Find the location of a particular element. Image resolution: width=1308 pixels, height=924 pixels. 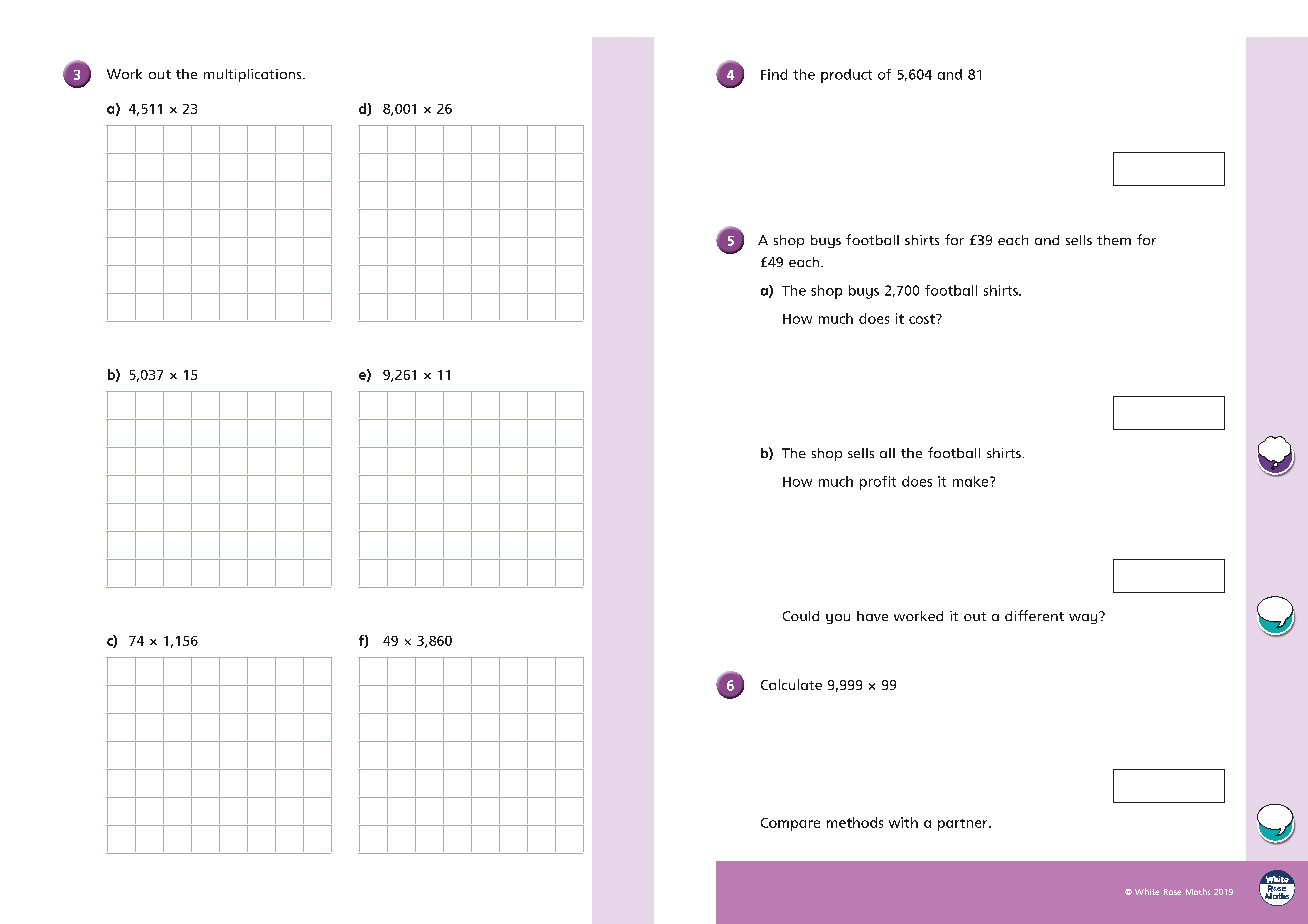

Calculate is located at coordinates (791, 684).
